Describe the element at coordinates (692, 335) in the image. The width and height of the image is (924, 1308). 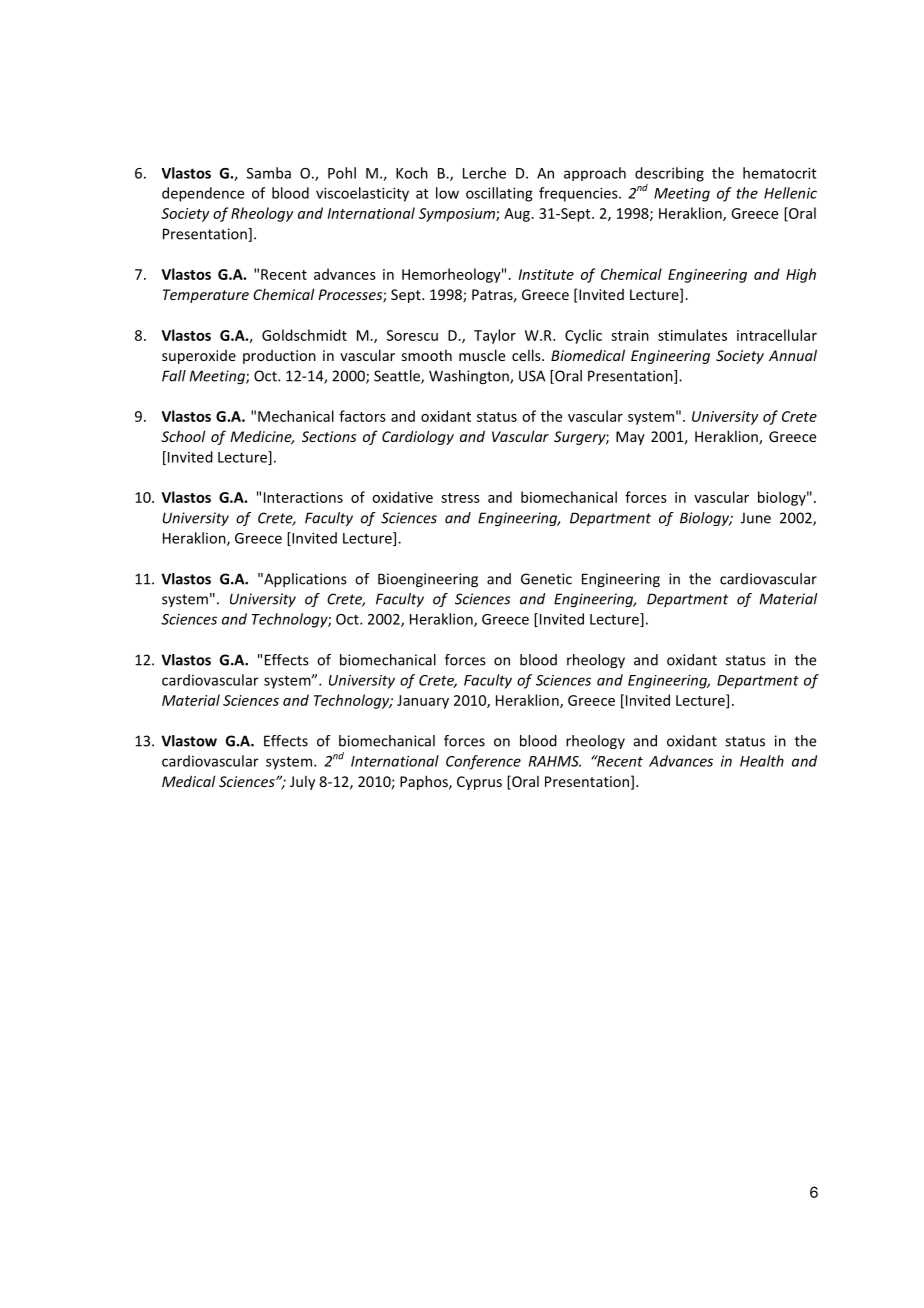
I see `stimulates` at that location.
